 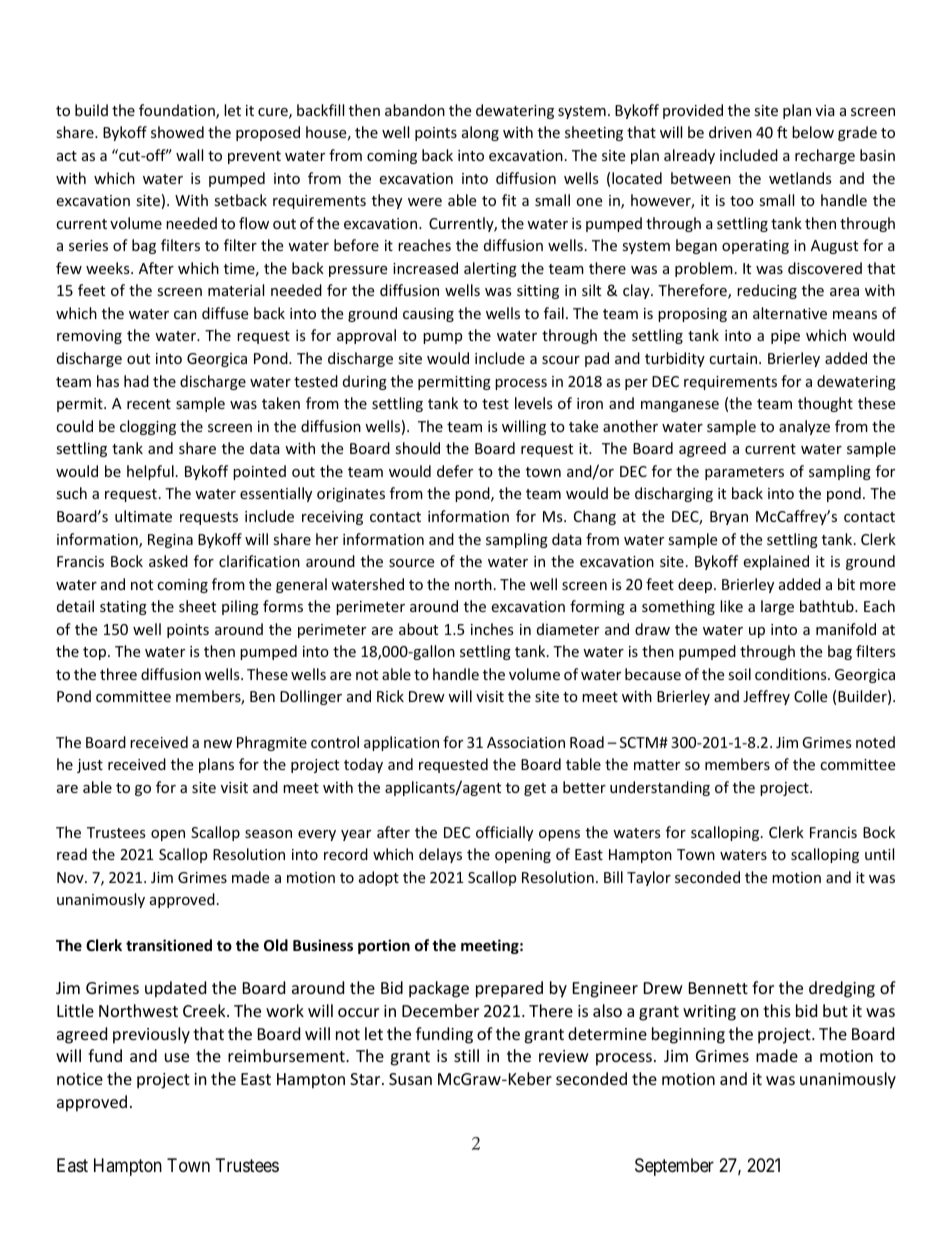 I want to click on large, so click(x=777, y=607).
